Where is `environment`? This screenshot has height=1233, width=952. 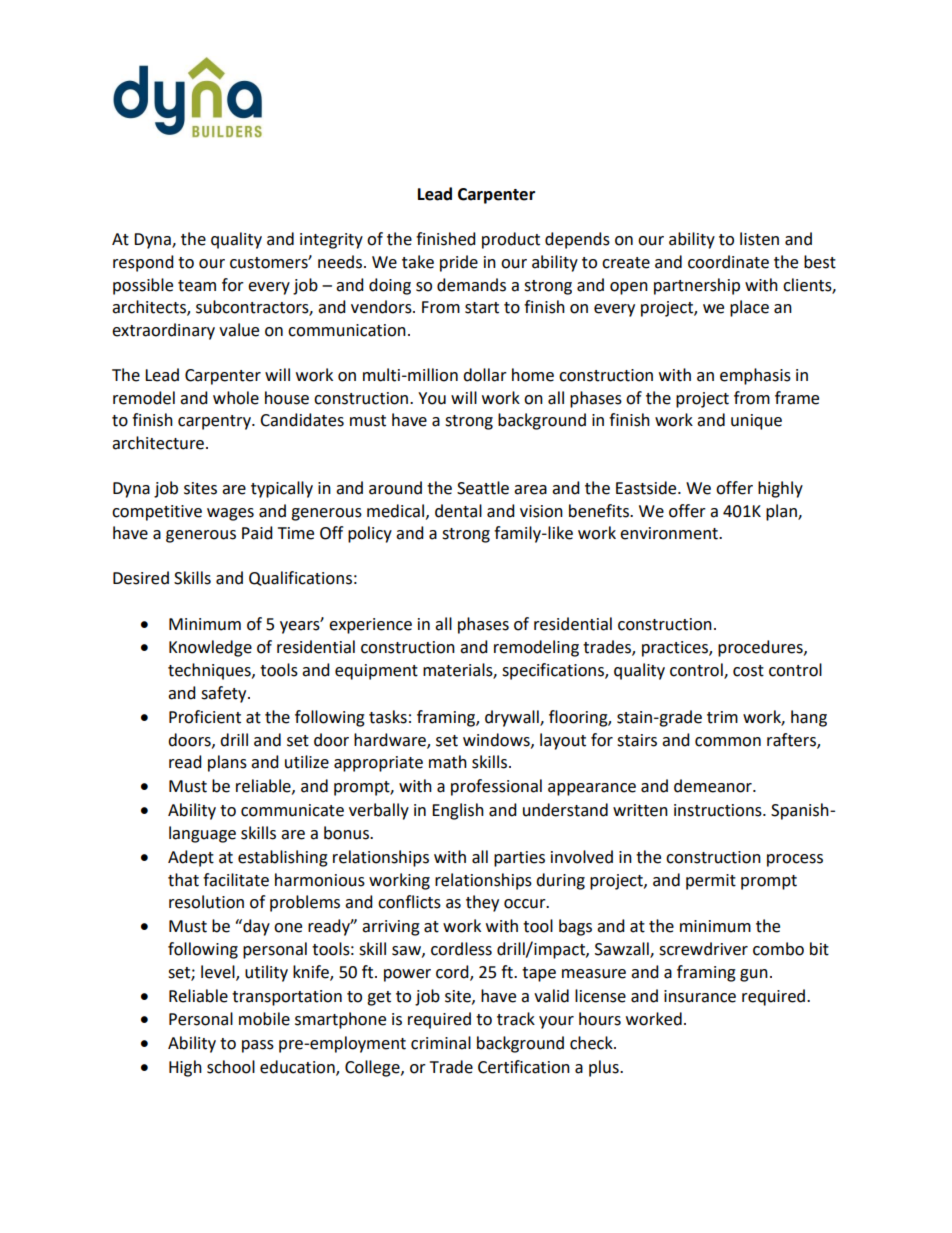
environment is located at coordinates (670, 533).
